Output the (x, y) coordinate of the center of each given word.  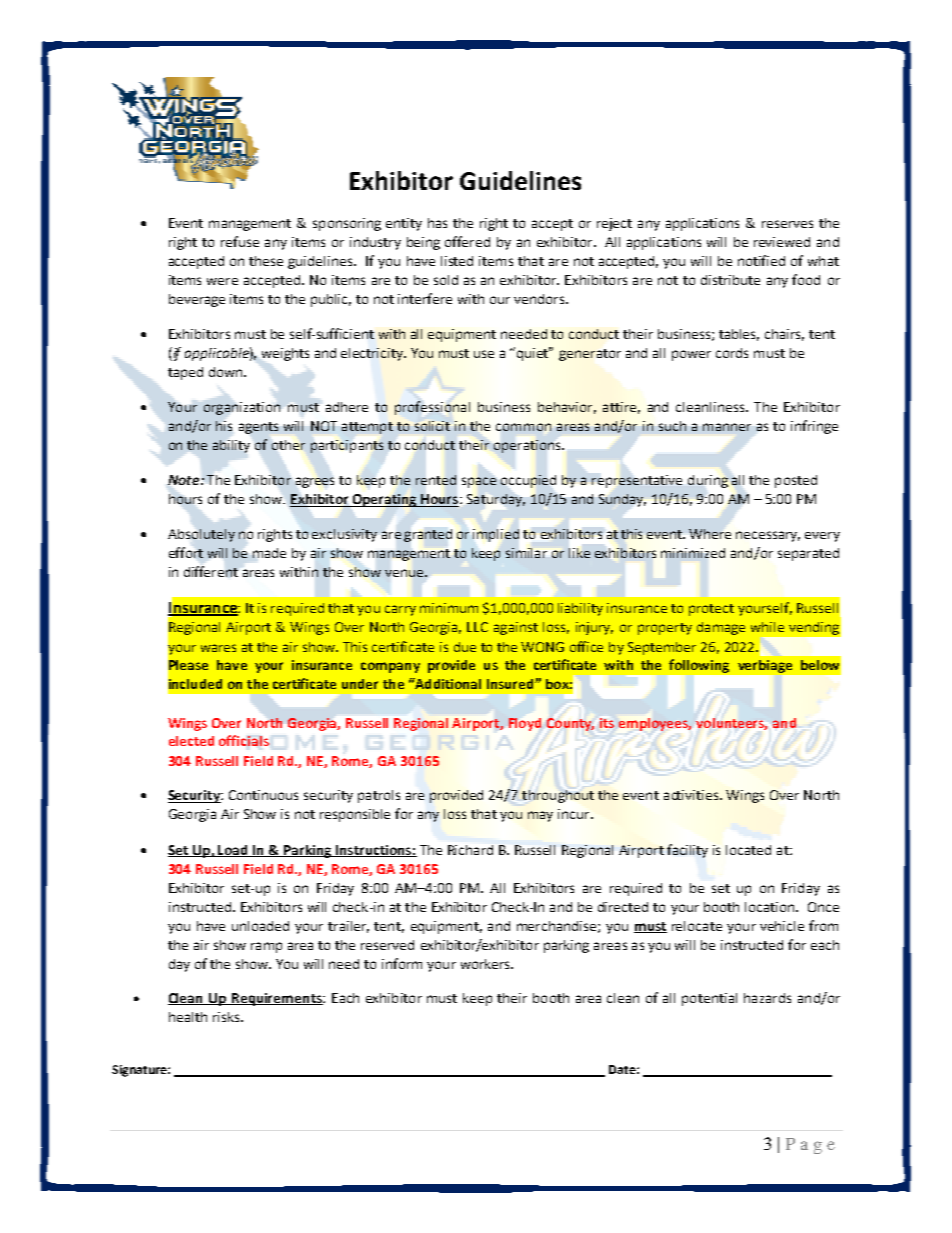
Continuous (263, 795)
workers (486, 964)
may (540, 816)
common (523, 427)
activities (692, 795)
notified (761, 260)
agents (258, 428)
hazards (767, 998)
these (266, 261)
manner (727, 427)
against (516, 628)
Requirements (277, 999)
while (767, 627)
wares (218, 648)
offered (467, 241)
